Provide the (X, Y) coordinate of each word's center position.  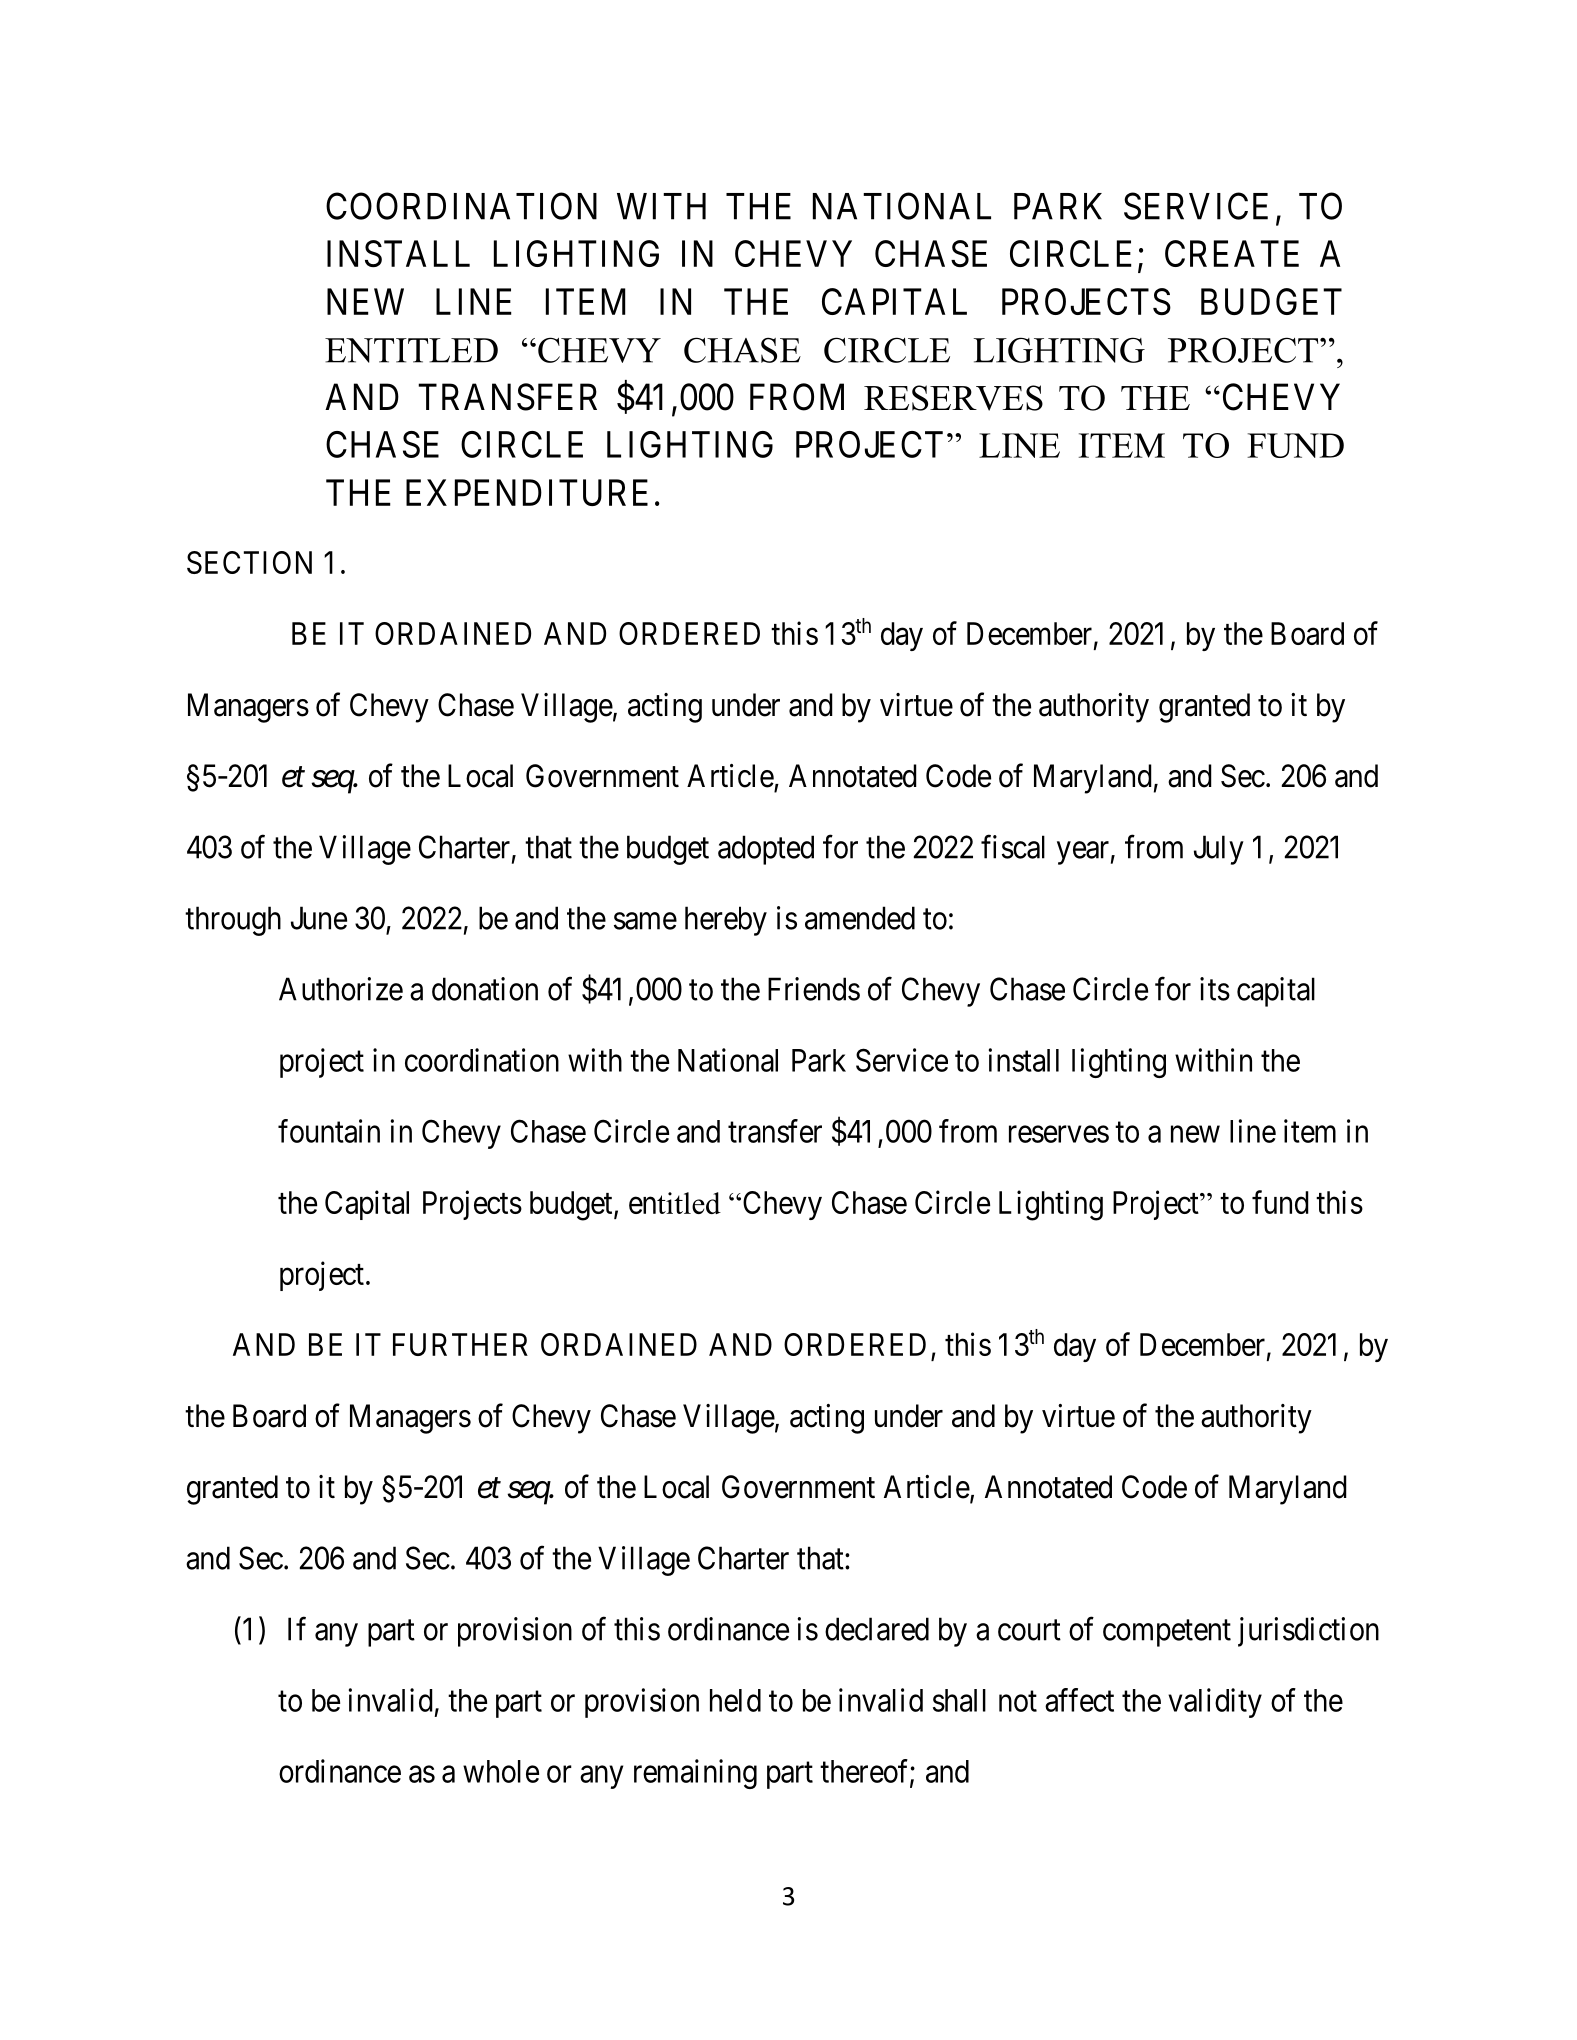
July (1219, 850)
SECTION (249, 562)
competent (1167, 1633)
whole (501, 1771)
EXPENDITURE (527, 492)
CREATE (1232, 253)
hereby (726, 921)
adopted (766, 850)
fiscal (1013, 847)
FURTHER (460, 1344)
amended (860, 918)
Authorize (341, 989)
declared (877, 1629)
